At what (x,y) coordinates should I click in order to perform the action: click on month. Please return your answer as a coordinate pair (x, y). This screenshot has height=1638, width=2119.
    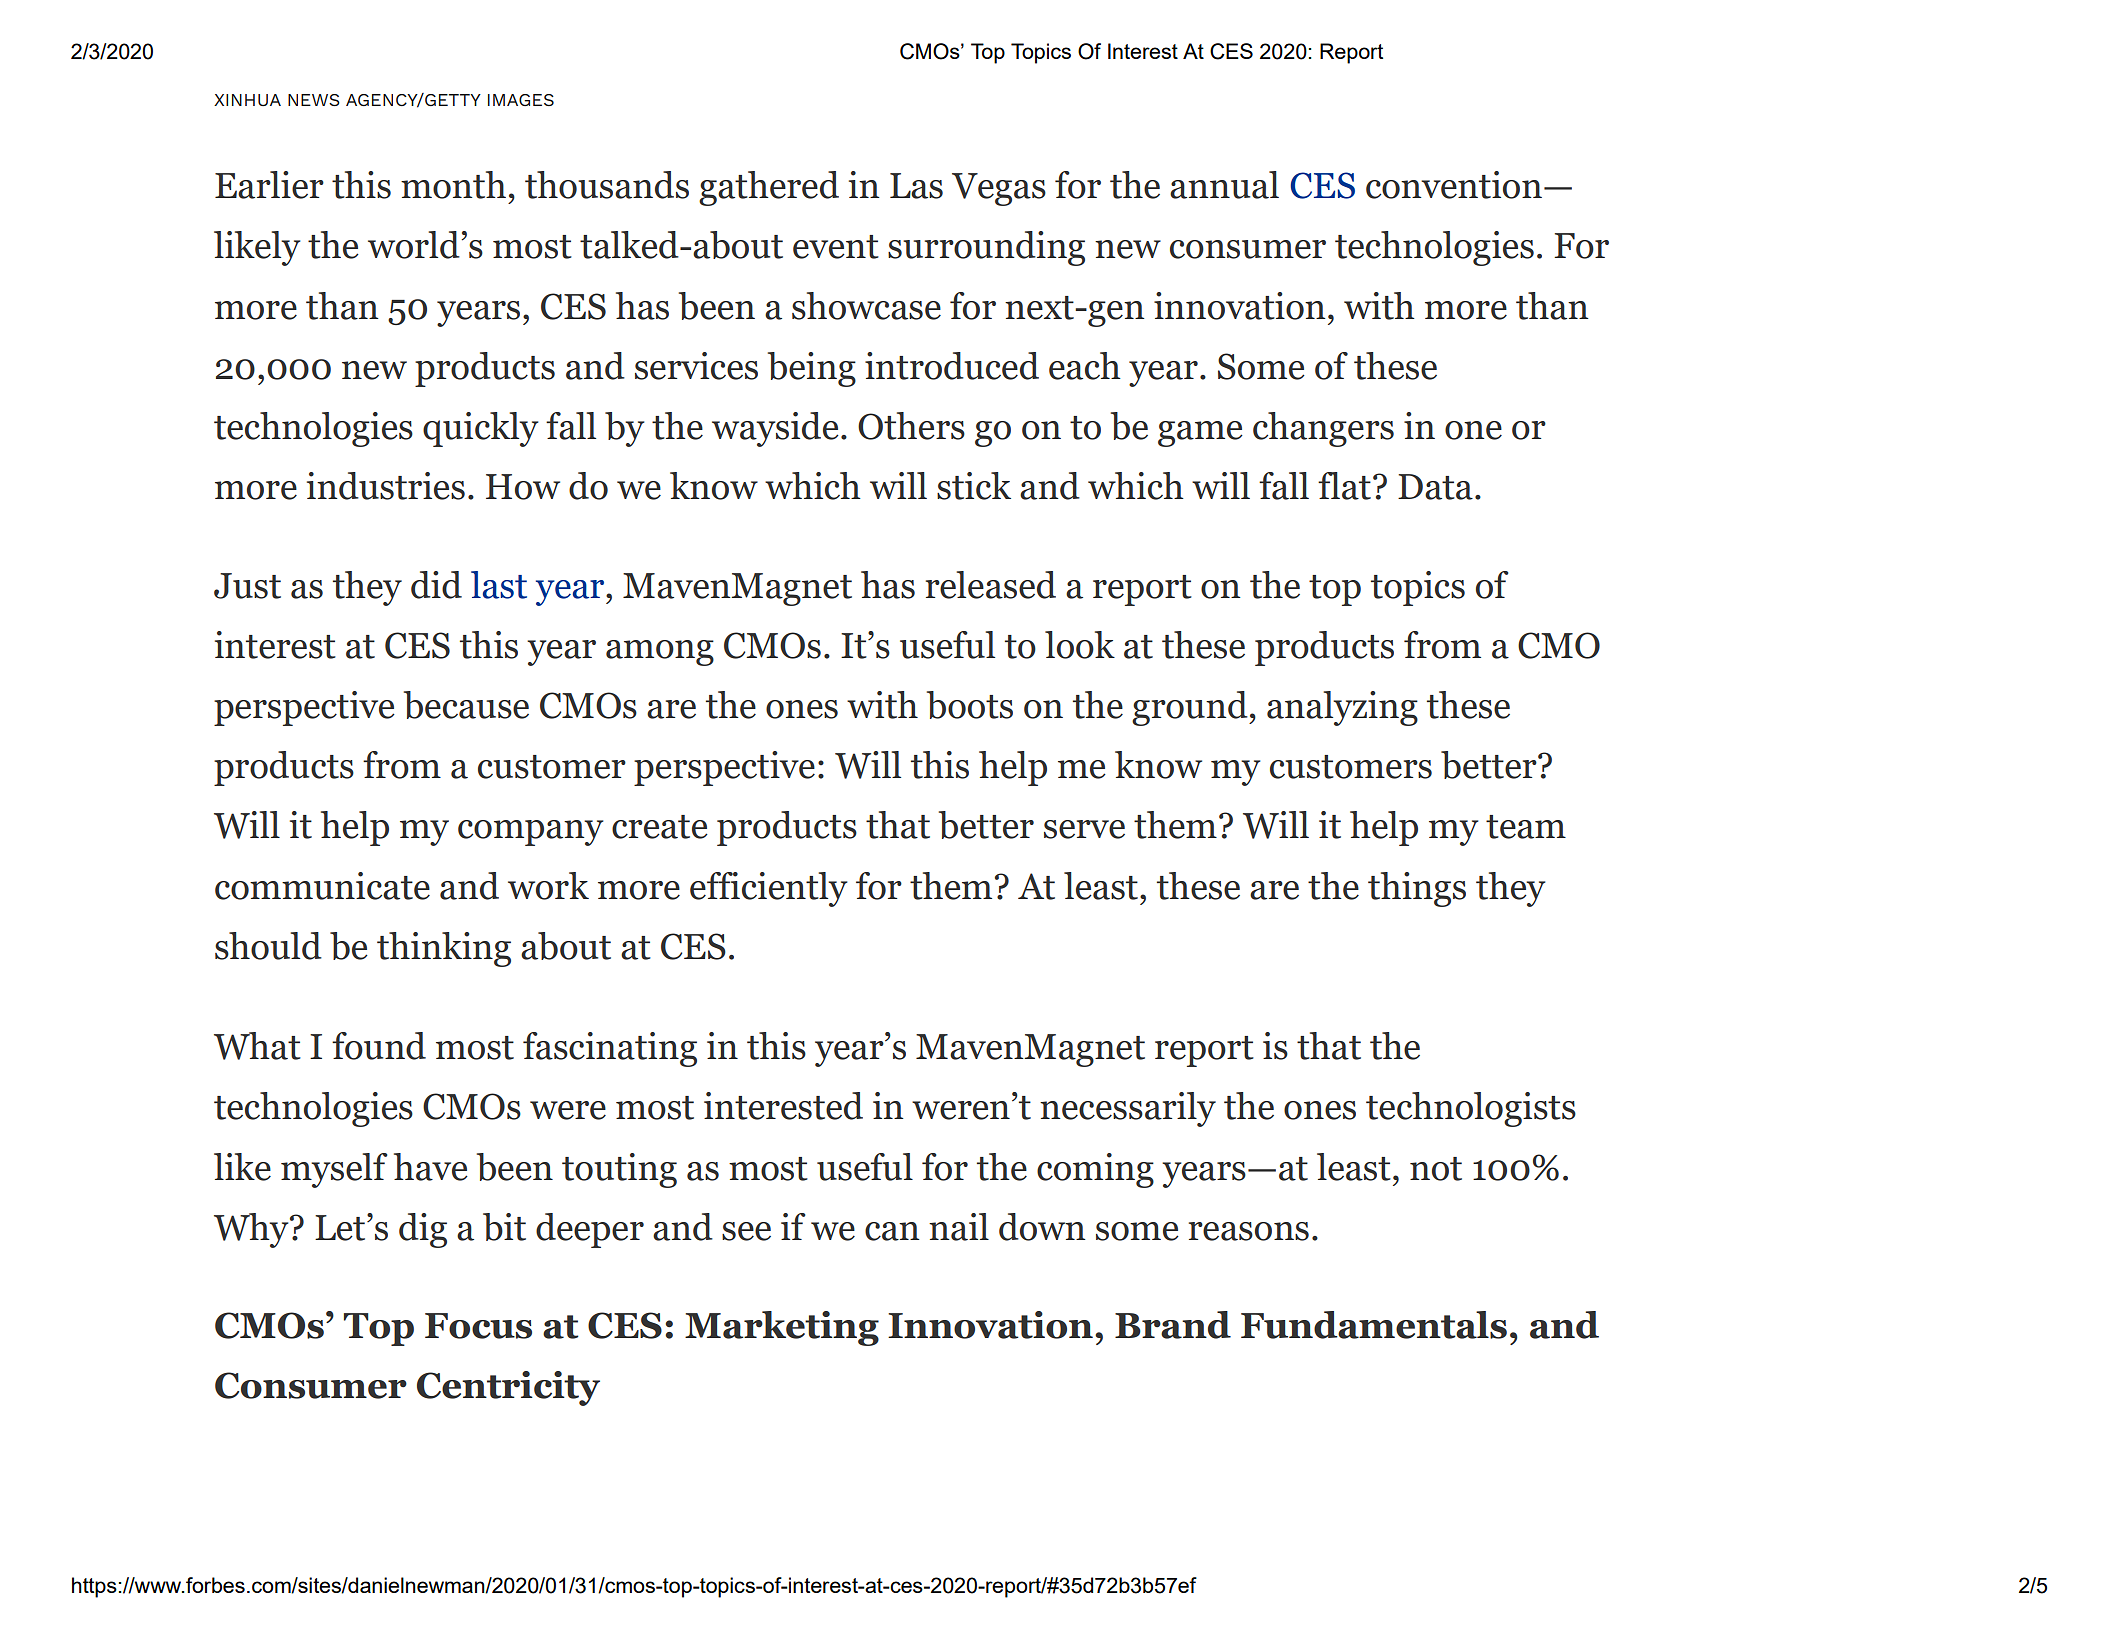
    Looking at the image, I should click on (453, 185).
